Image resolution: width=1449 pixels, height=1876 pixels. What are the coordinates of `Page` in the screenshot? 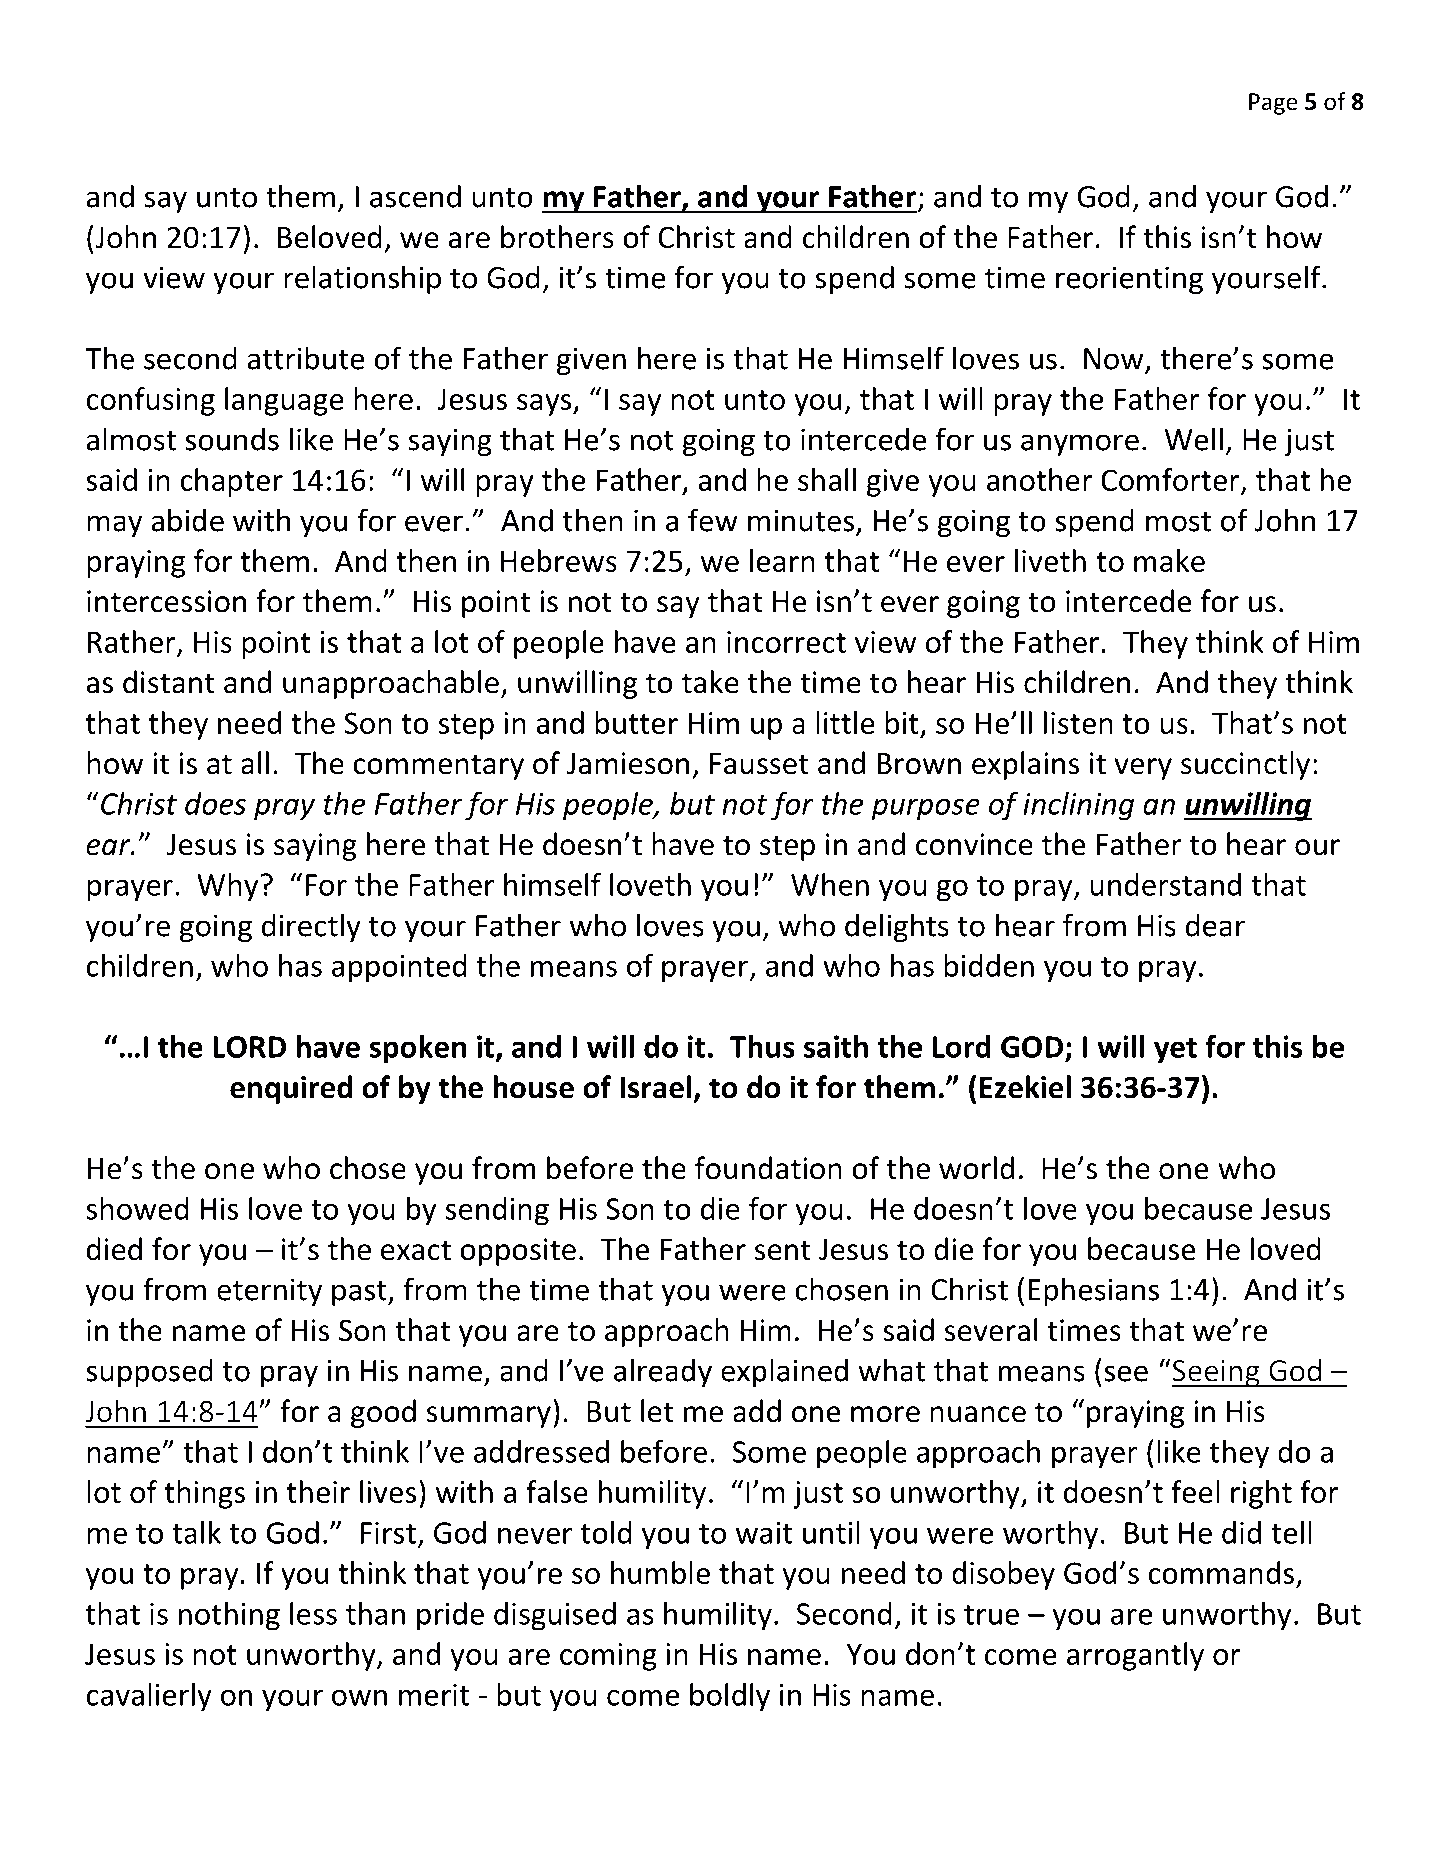 It's located at (1273, 104).
